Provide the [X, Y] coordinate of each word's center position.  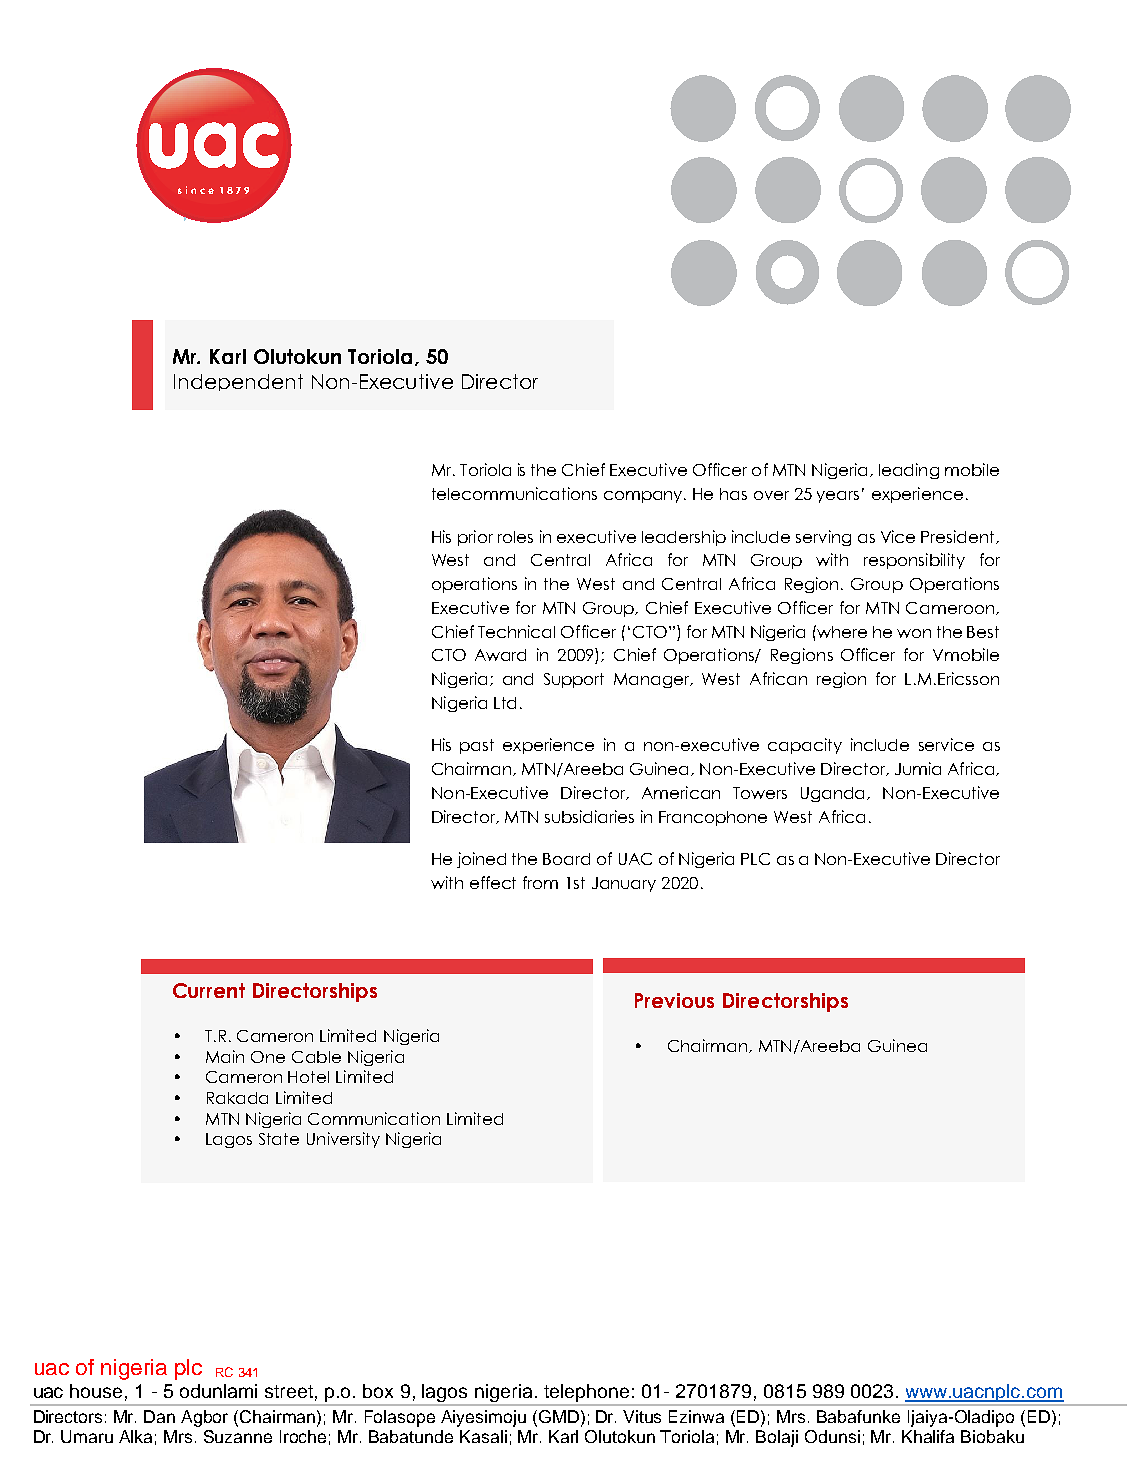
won [914, 633]
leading [909, 471]
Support [574, 680]
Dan [159, 1416]
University [343, 1140]
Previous [674, 1000]
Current [209, 990]
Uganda [832, 794]
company [645, 497]
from [540, 882]
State [279, 1139]
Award [500, 655]
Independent [238, 382]
